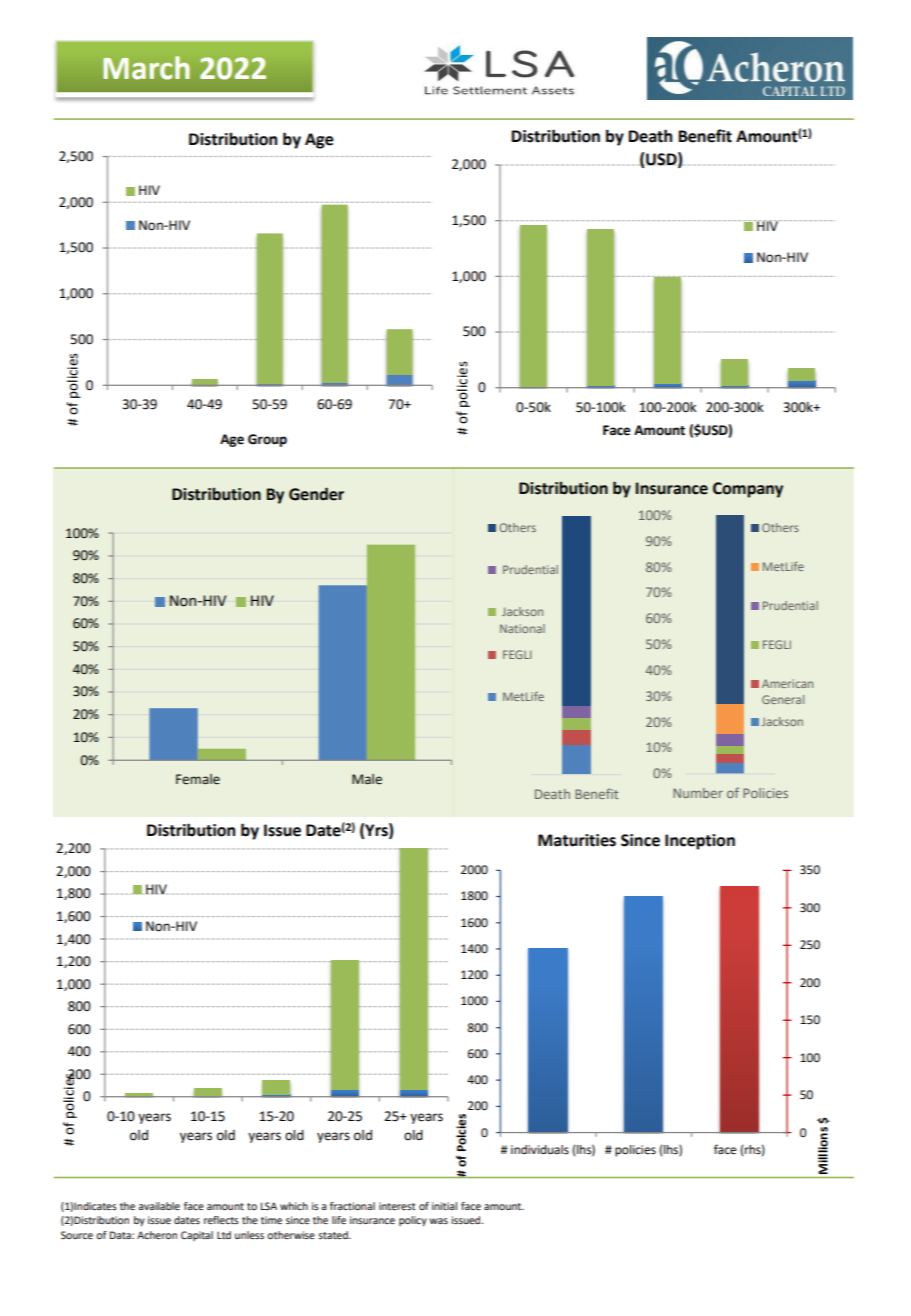  I want to click on March, so click(146, 68).
